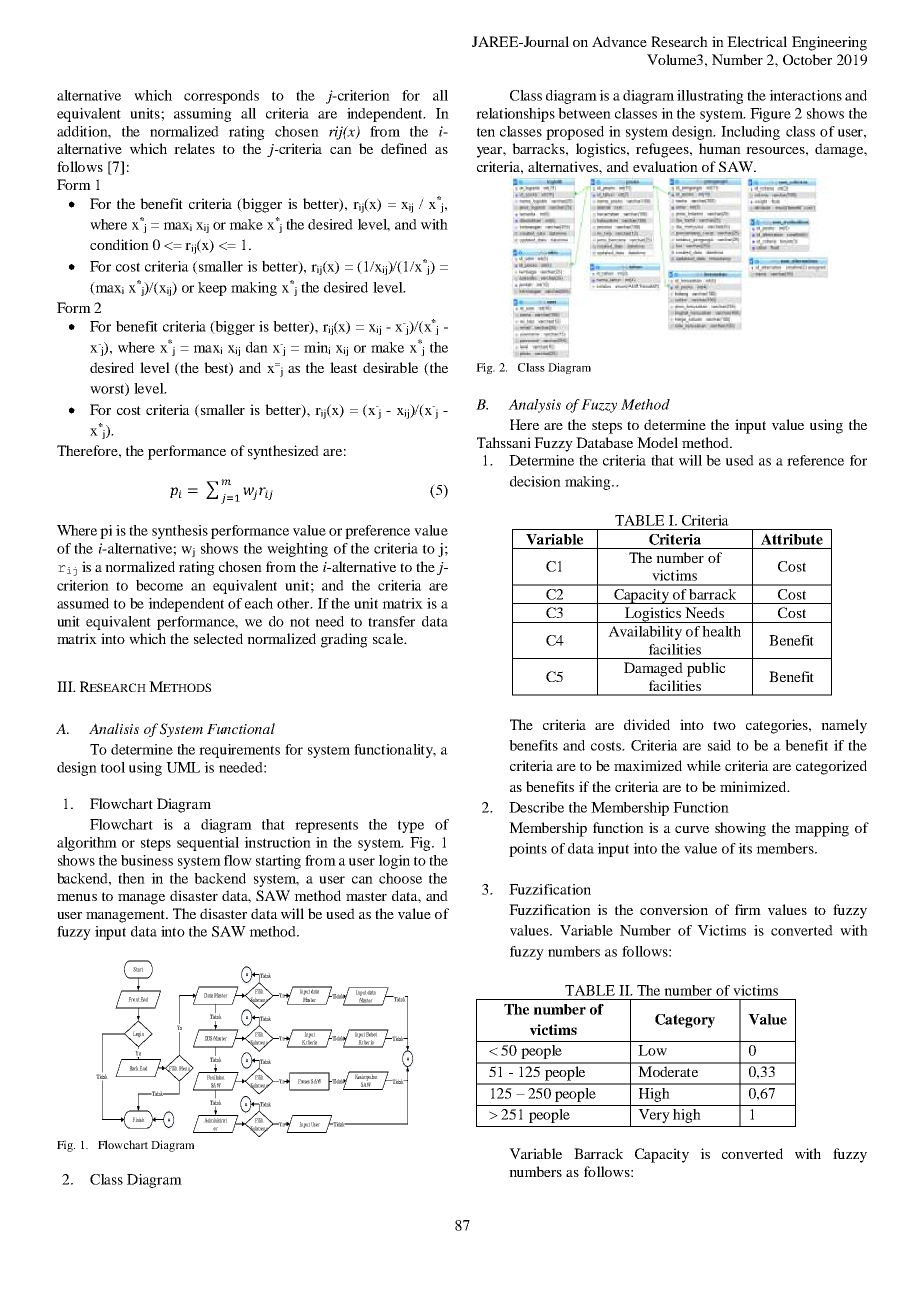 The width and height of the screenshot is (924, 1307). Describe the element at coordinates (515, 115) in the screenshot. I see `relationships` at that location.
